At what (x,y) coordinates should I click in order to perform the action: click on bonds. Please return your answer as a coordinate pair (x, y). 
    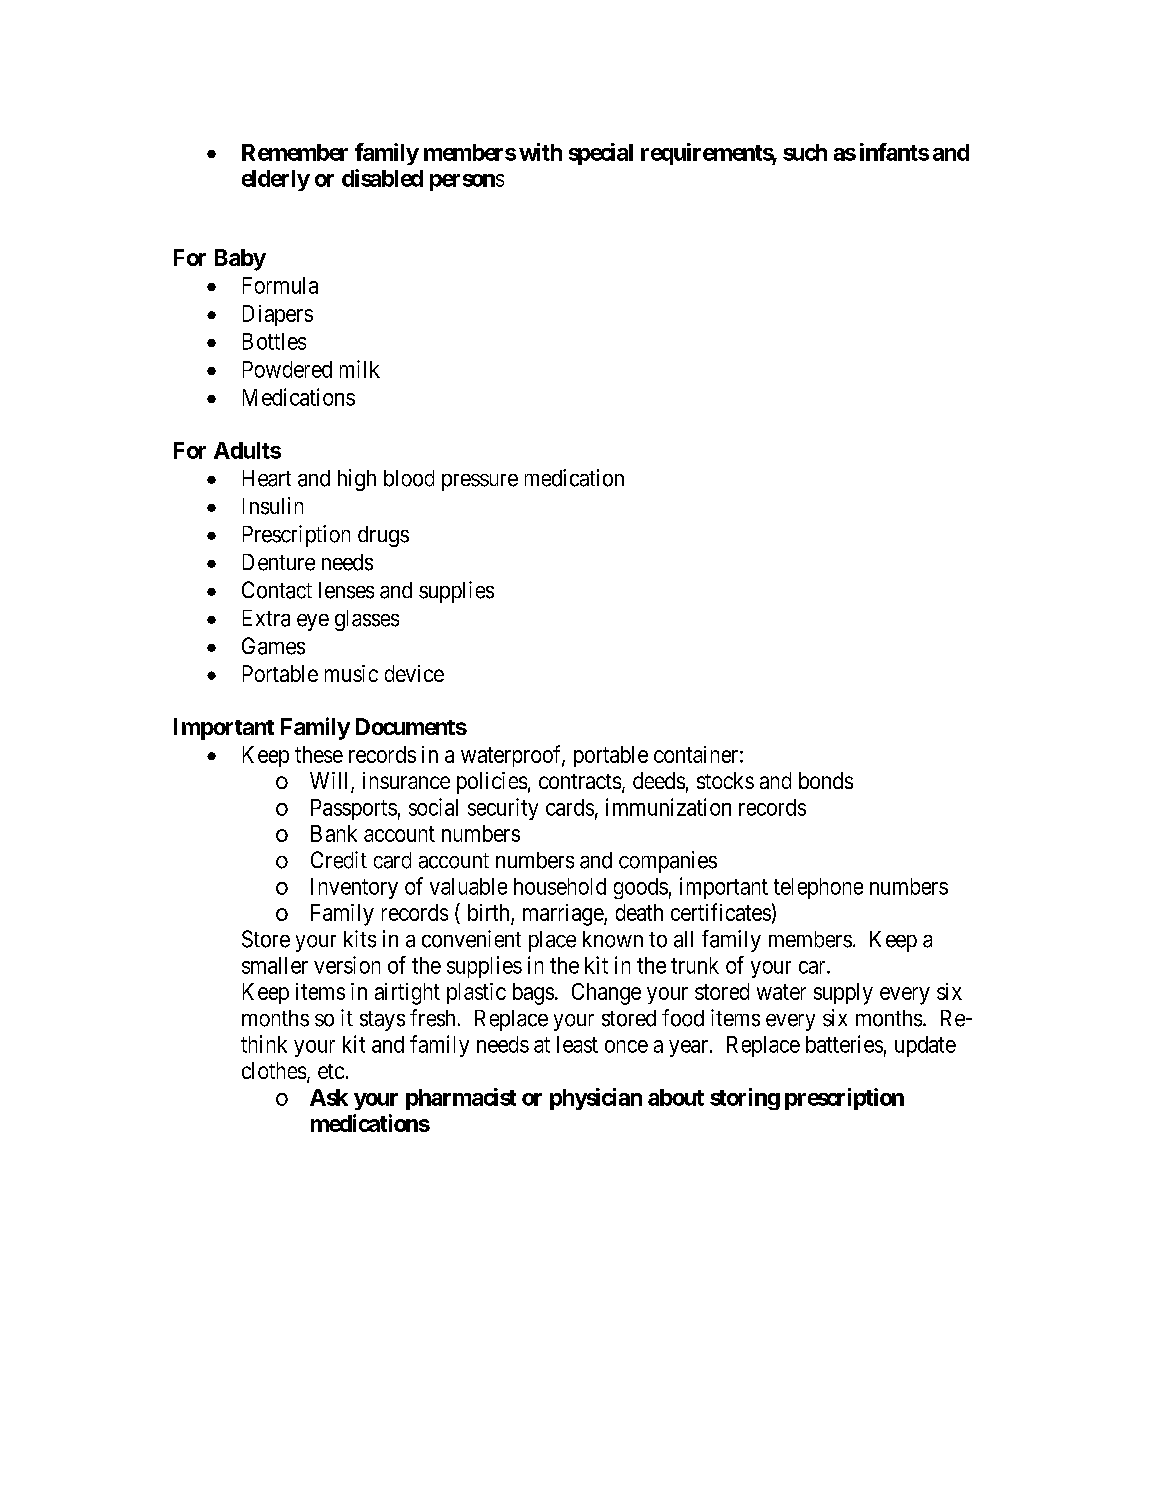
    Looking at the image, I should click on (826, 780).
